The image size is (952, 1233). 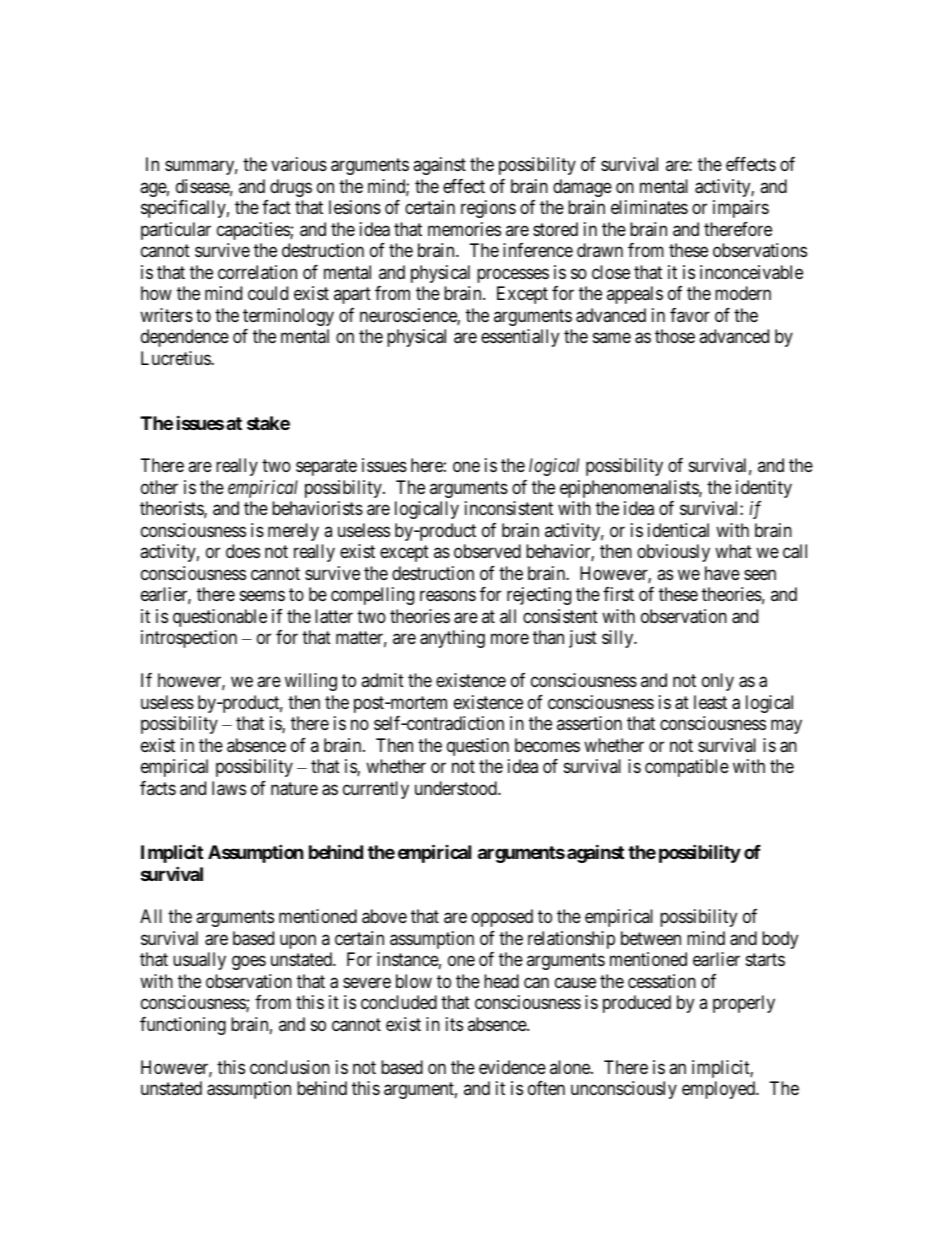 What do you see at coordinates (291, 188) in the page?
I see `drugs` at bounding box center [291, 188].
